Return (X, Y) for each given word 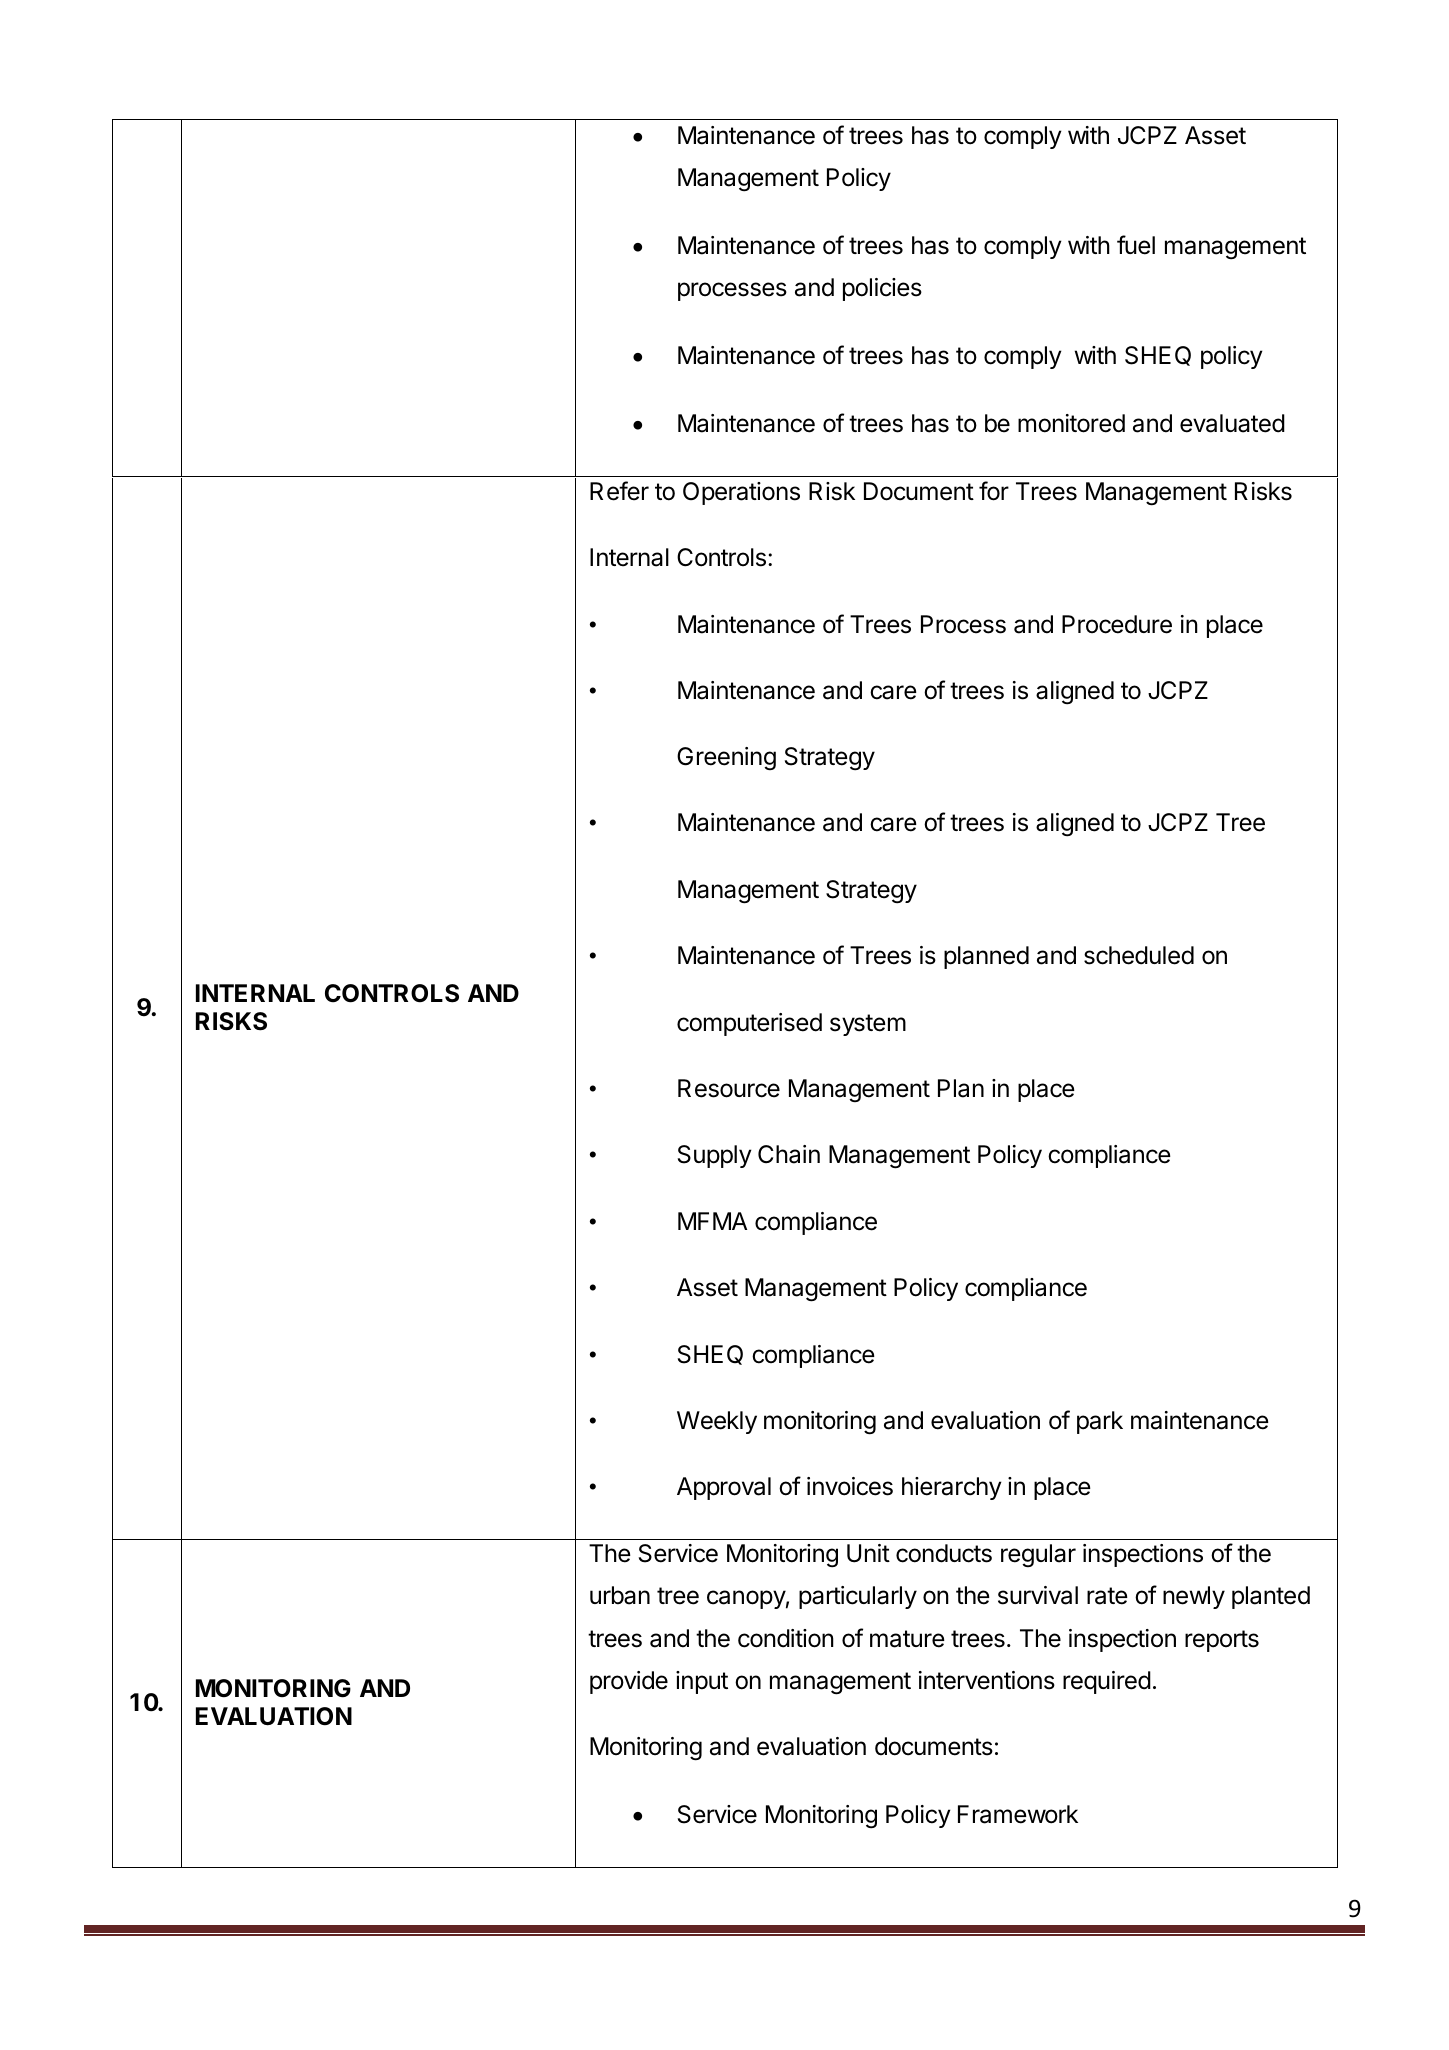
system (868, 1025)
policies (882, 289)
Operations (741, 493)
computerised (749, 1024)
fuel (1136, 245)
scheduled (1139, 955)
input (702, 1682)
